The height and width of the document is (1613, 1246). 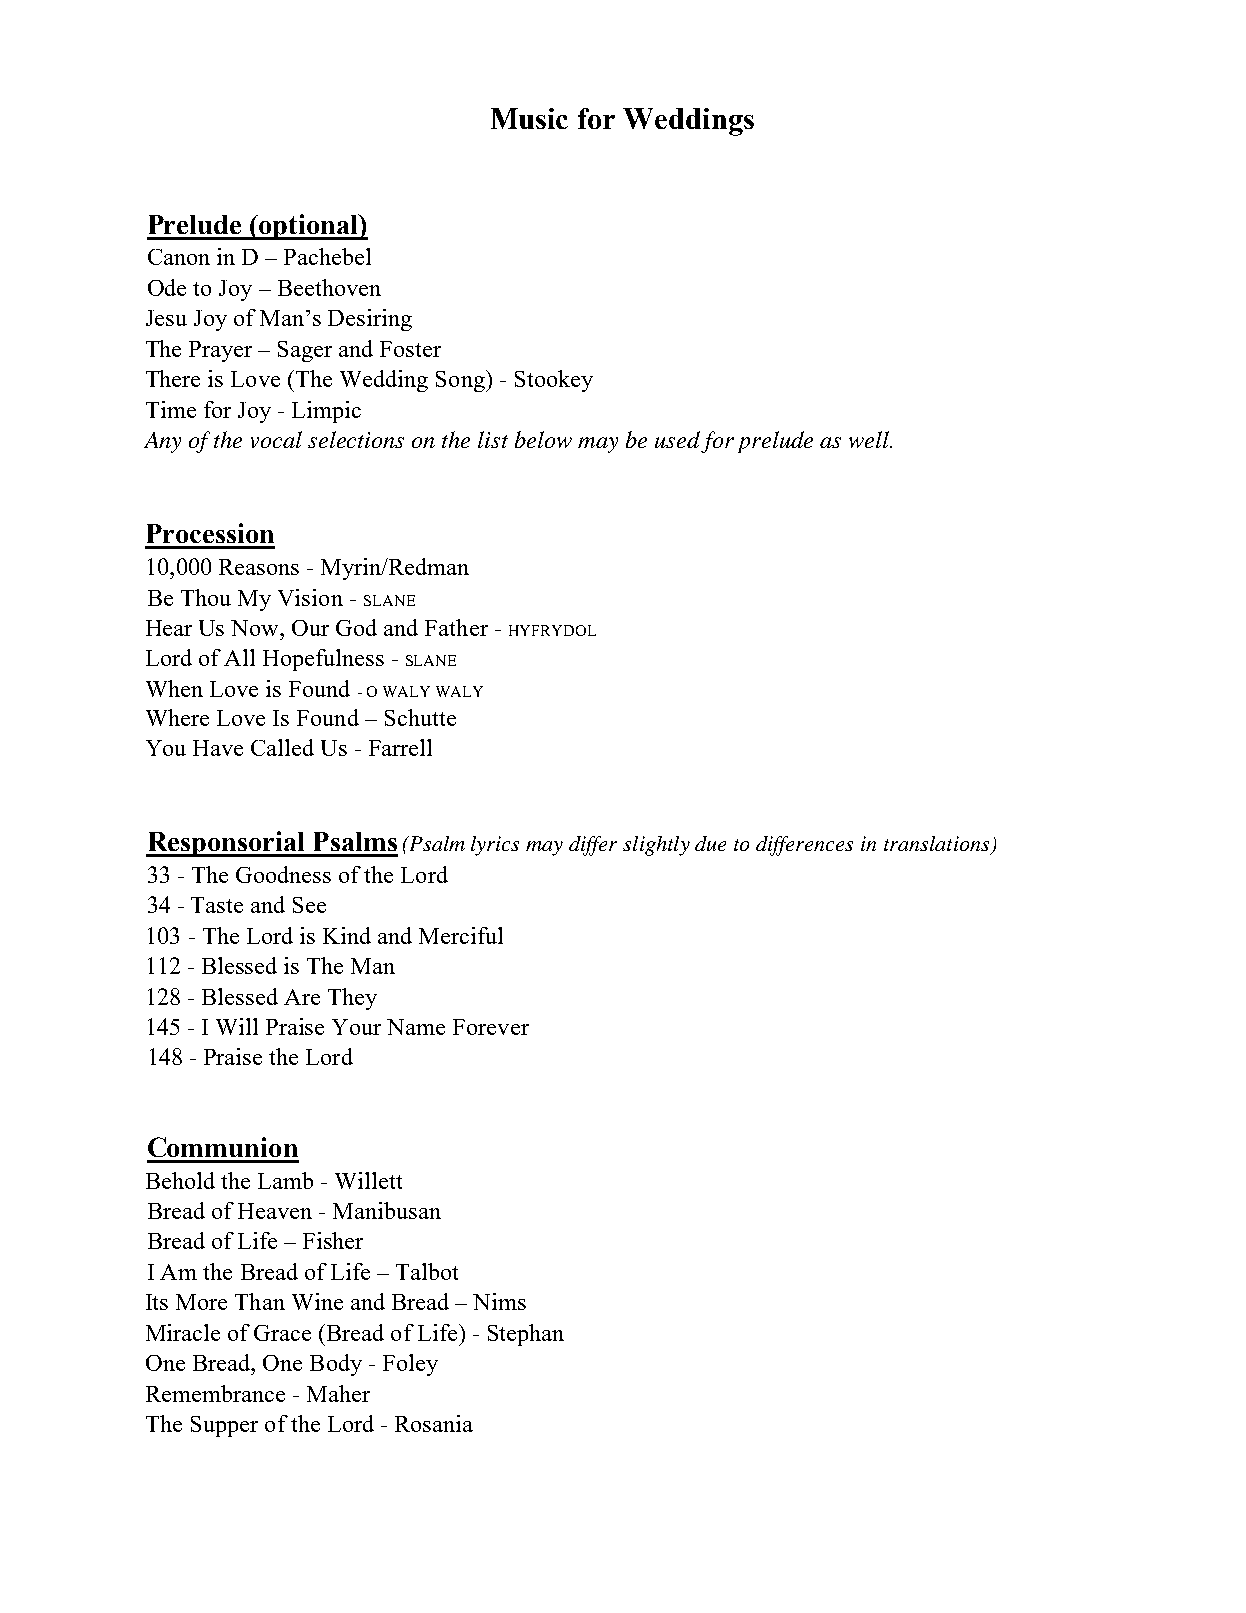 I want to click on Called, so click(x=282, y=747).
